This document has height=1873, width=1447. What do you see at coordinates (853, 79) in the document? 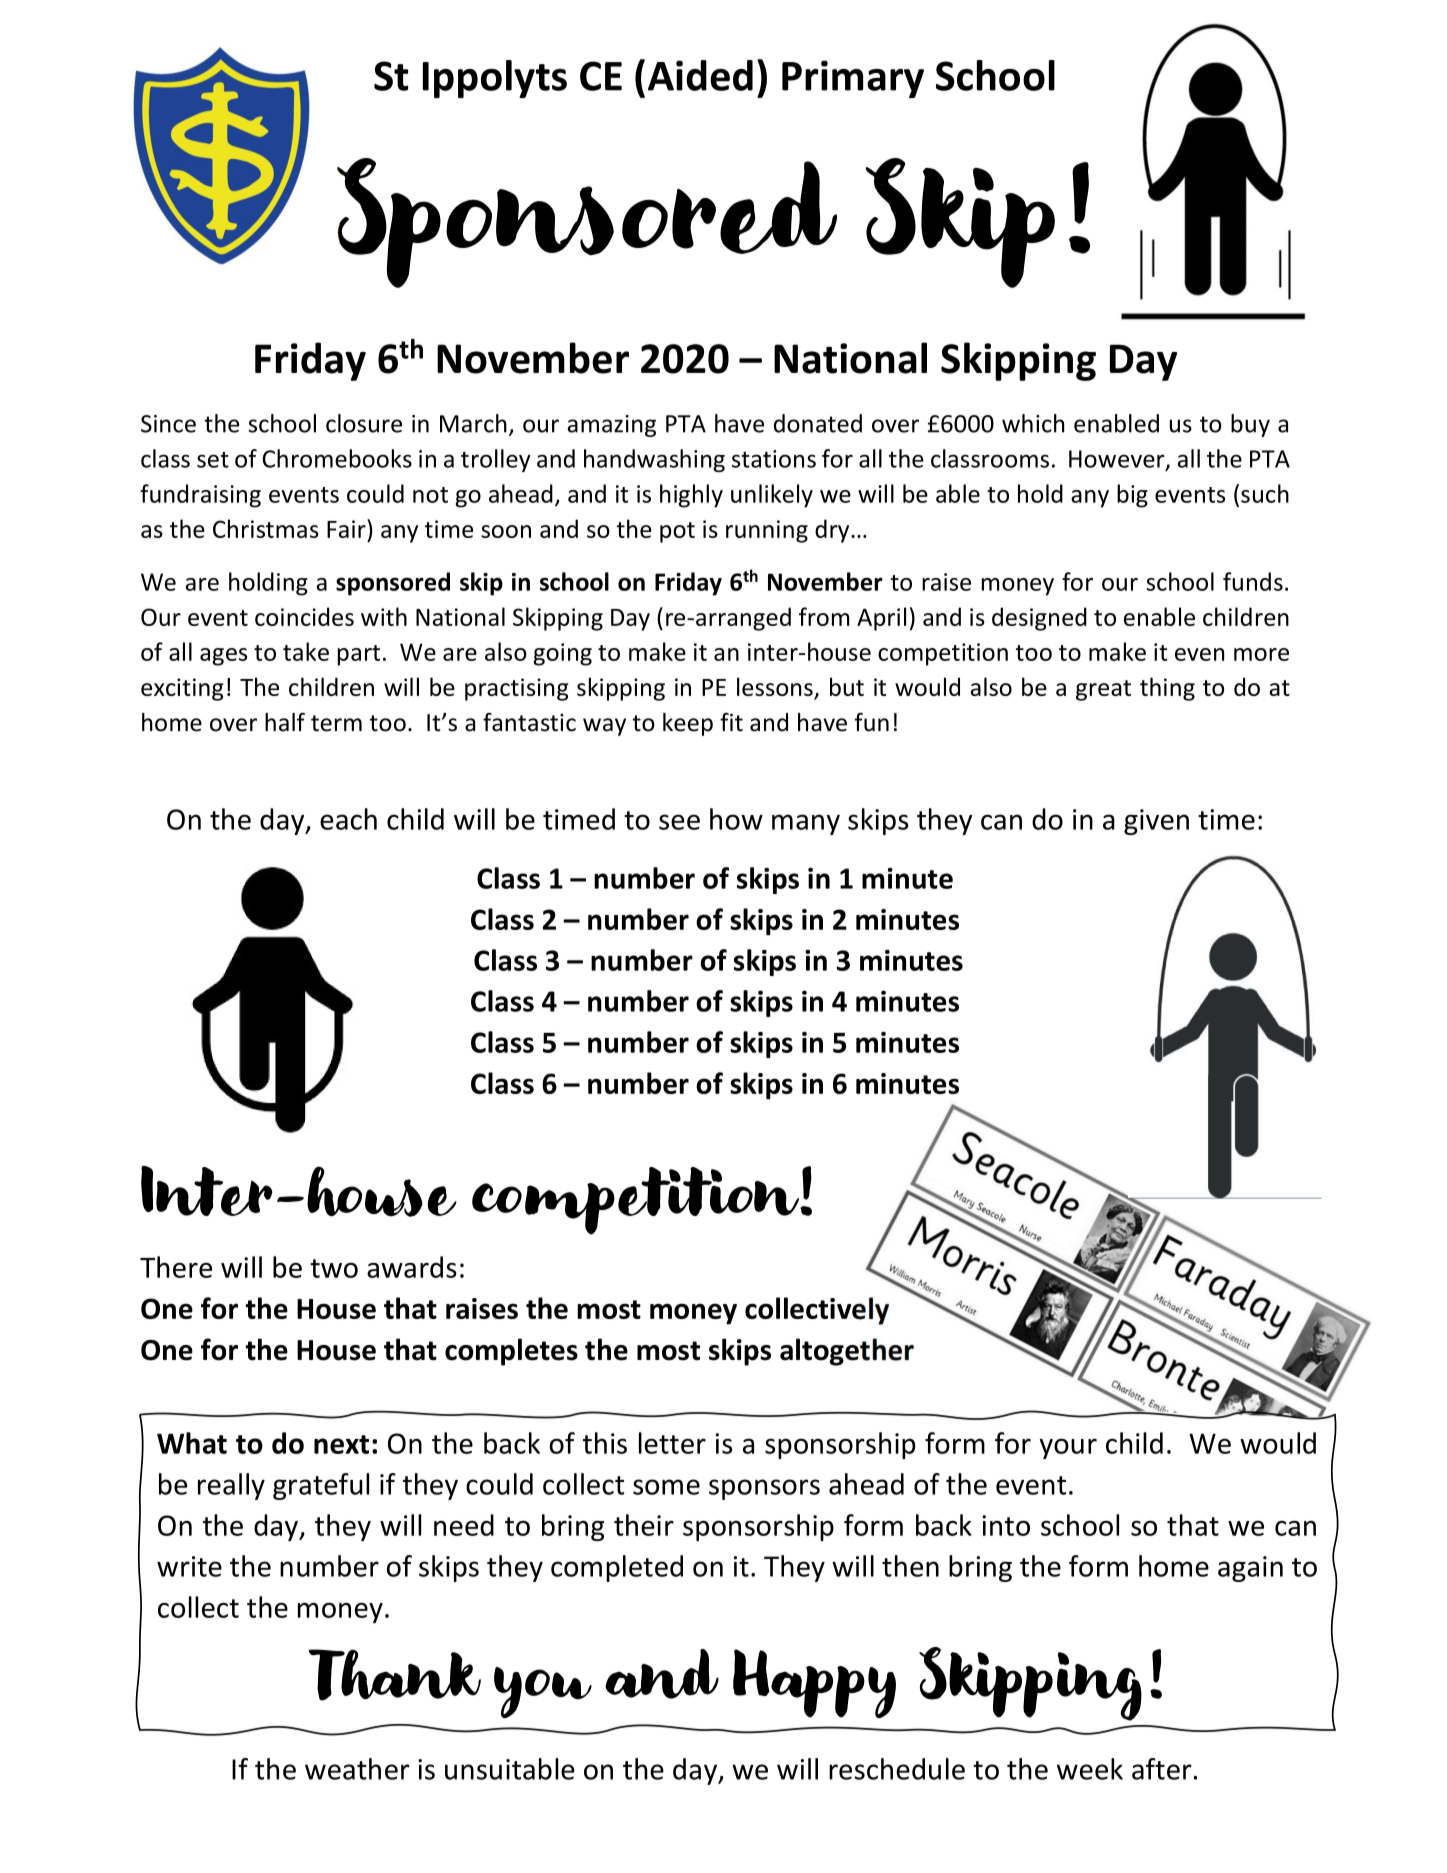
I see `Primary` at bounding box center [853, 79].
